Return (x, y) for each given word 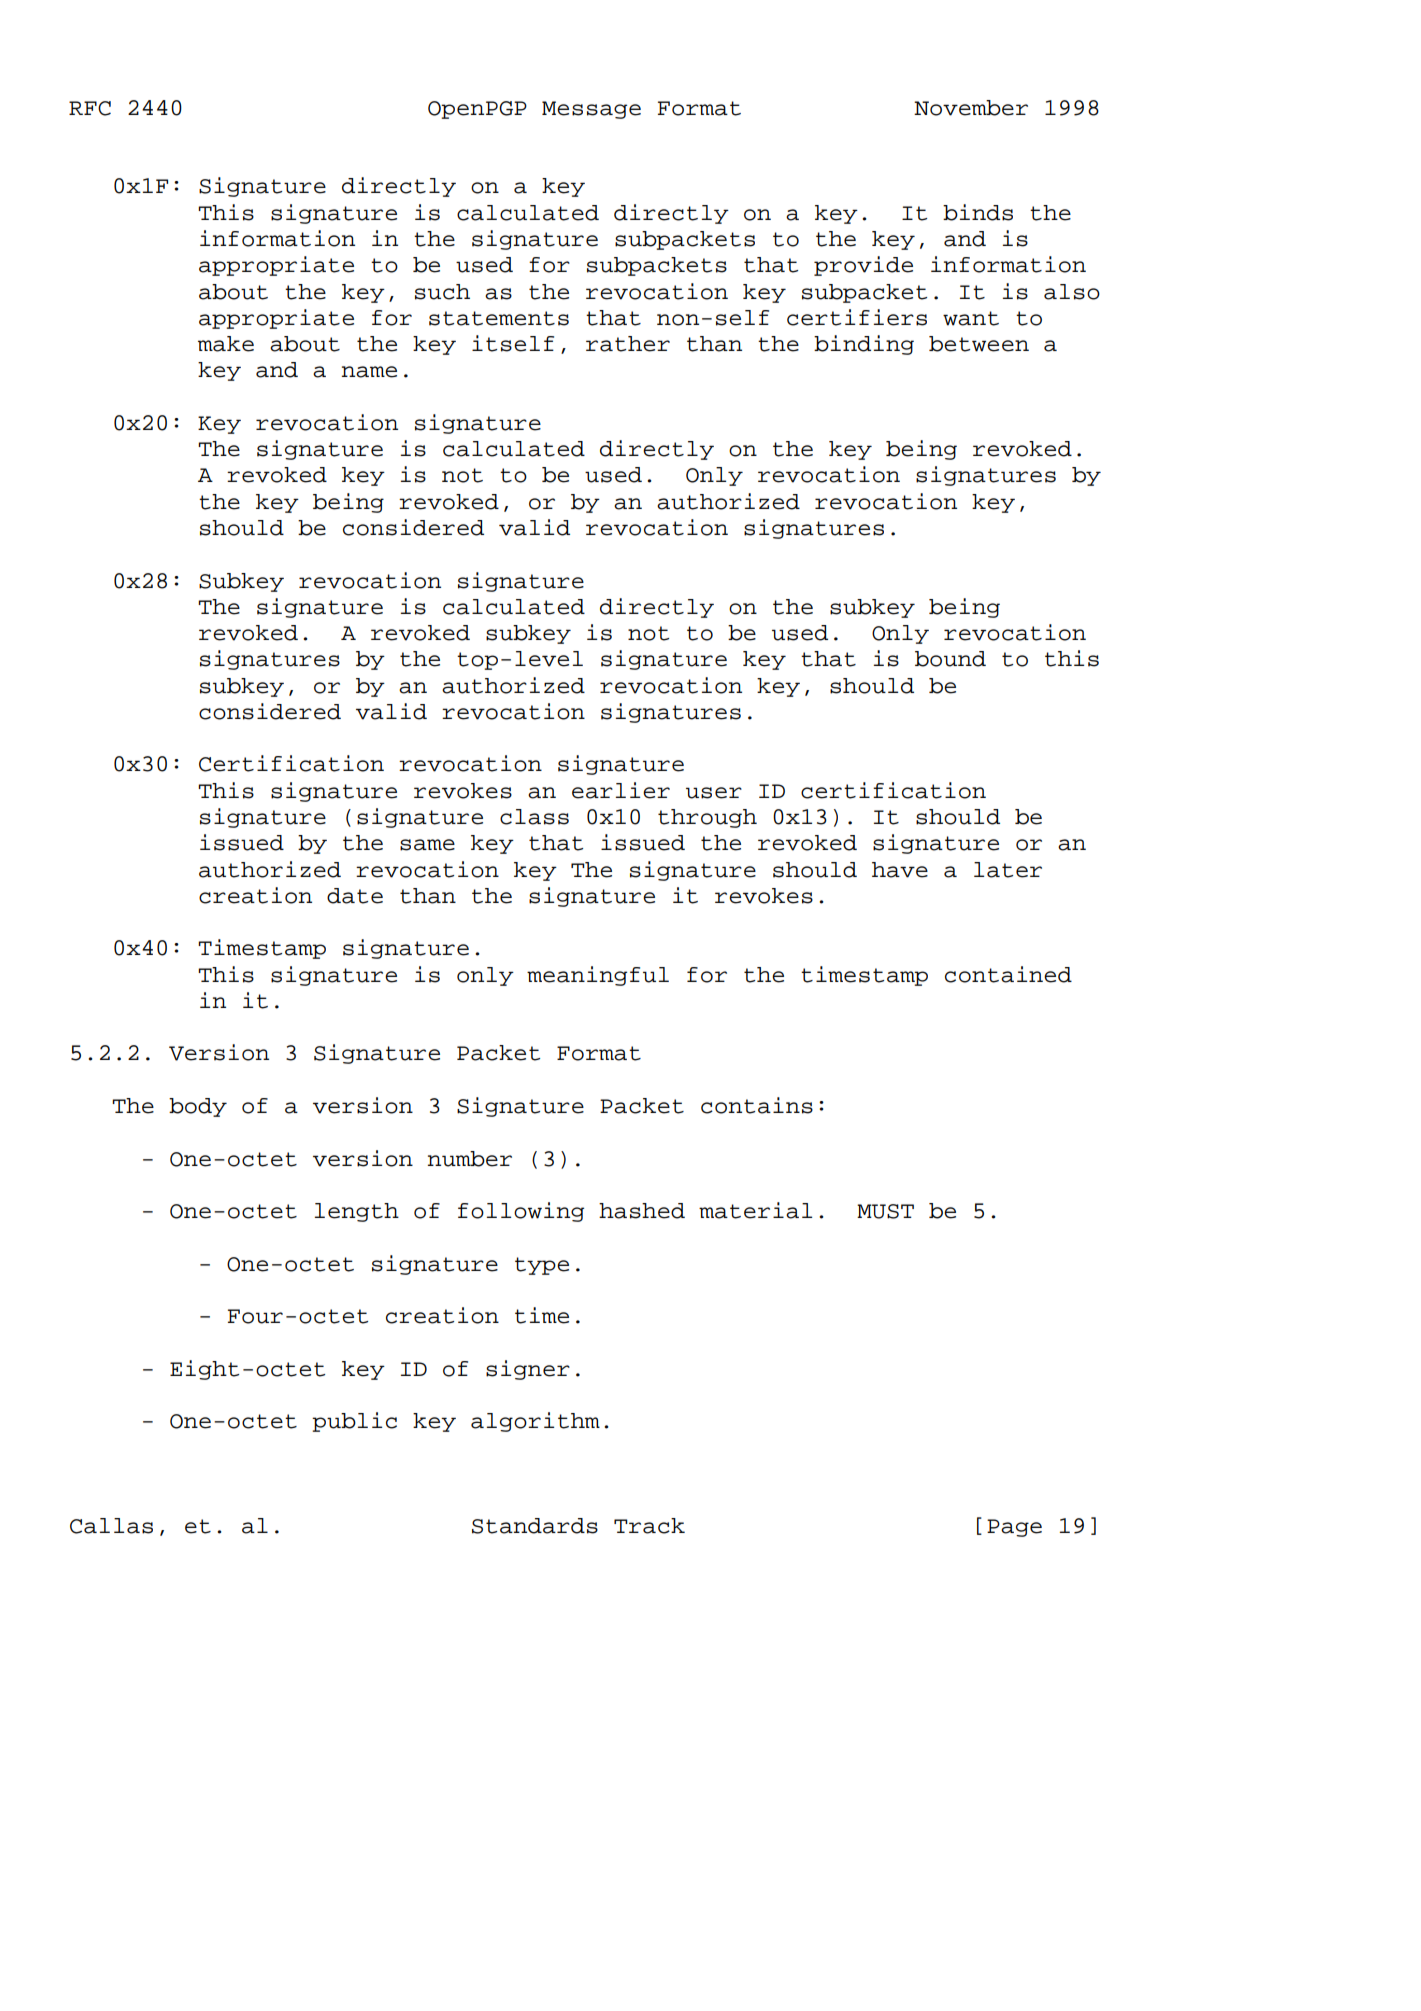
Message (591, 110)
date (355, 896)
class (534, 817)
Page (1014, 1528)
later (1008, 870)
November (971, 108)
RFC (90, 108)
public (354, 1422)
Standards (535, 1526)
